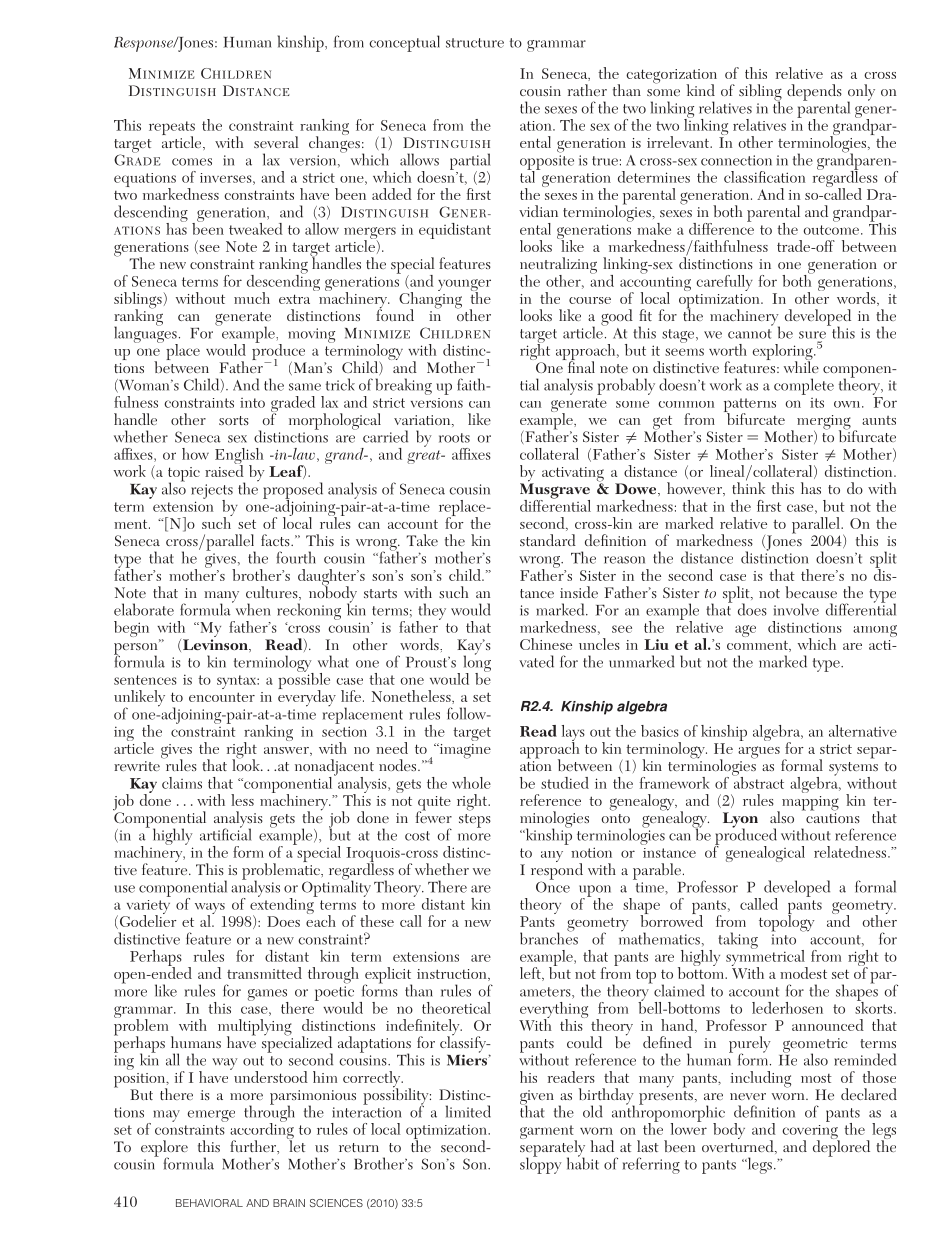  I want to click on left, so click(531, 974).
